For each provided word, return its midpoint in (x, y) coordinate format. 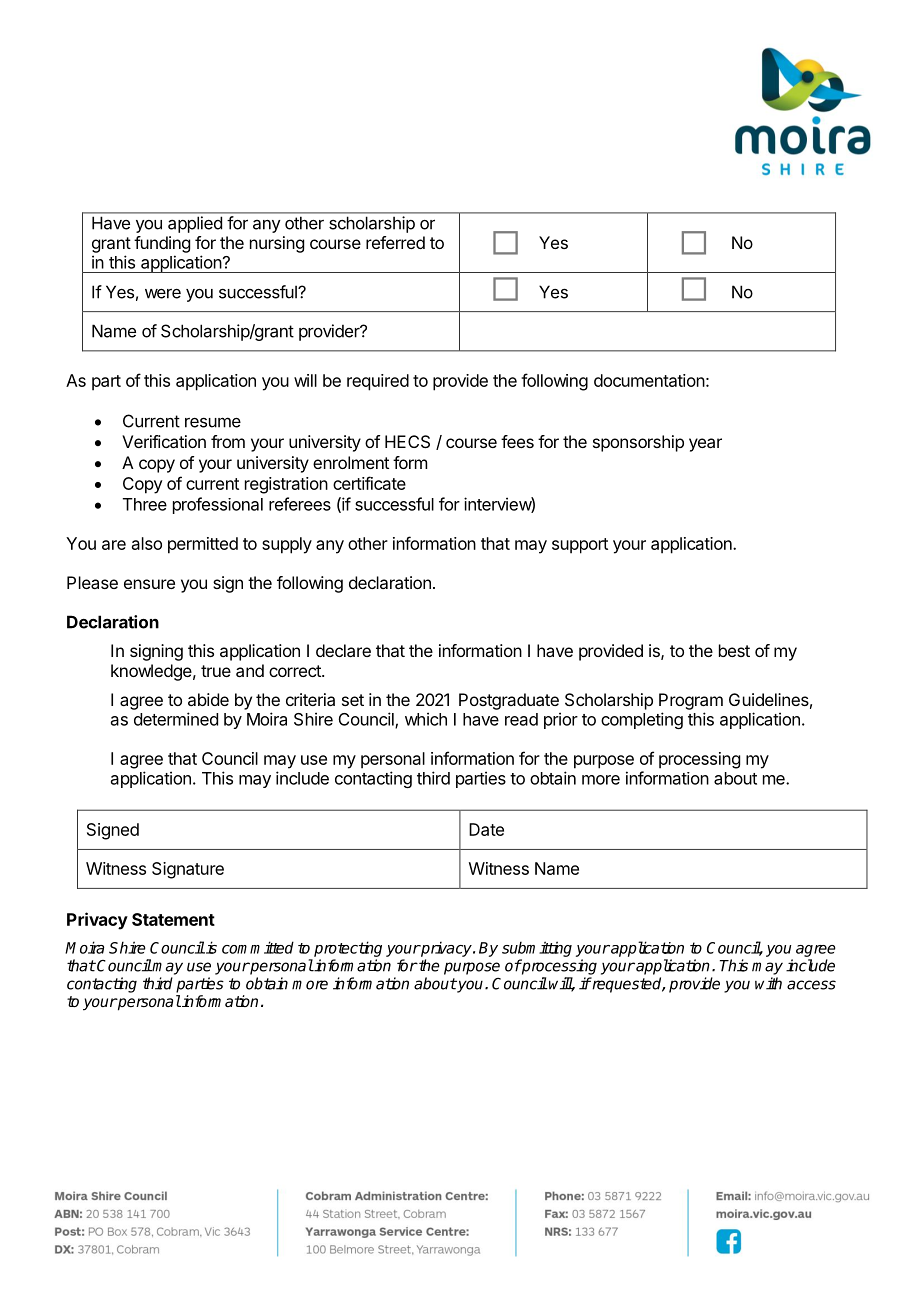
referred (395, 242)
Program (691, 701)
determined (176, 719)
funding (162, 244)
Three (145, 504)
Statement (173, 919)
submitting (537, 949)
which (426, 719)
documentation (649, 380)
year (705, 445)
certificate (369, 483)
